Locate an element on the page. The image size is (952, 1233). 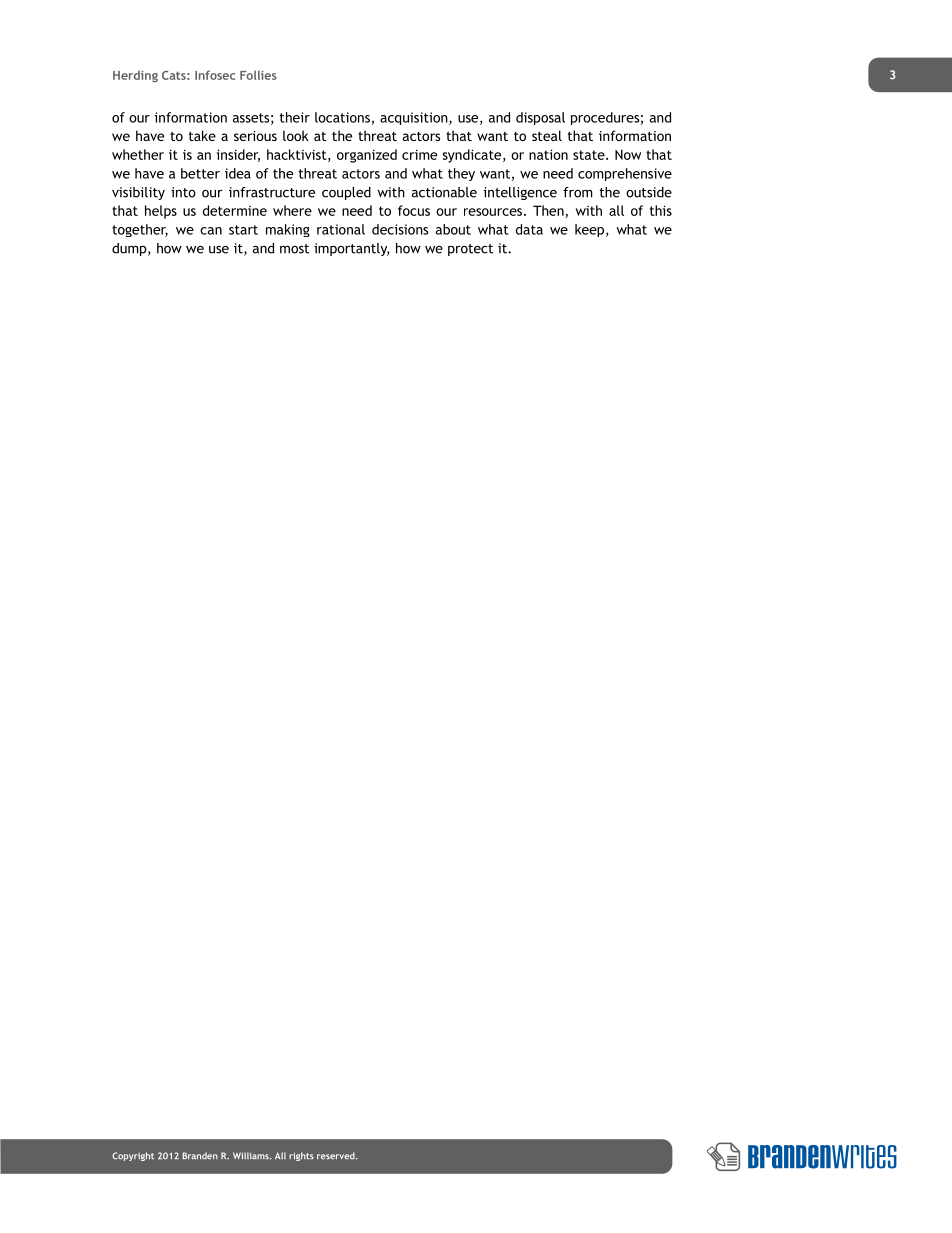
acquisition is located at coordinates (415, 118).
